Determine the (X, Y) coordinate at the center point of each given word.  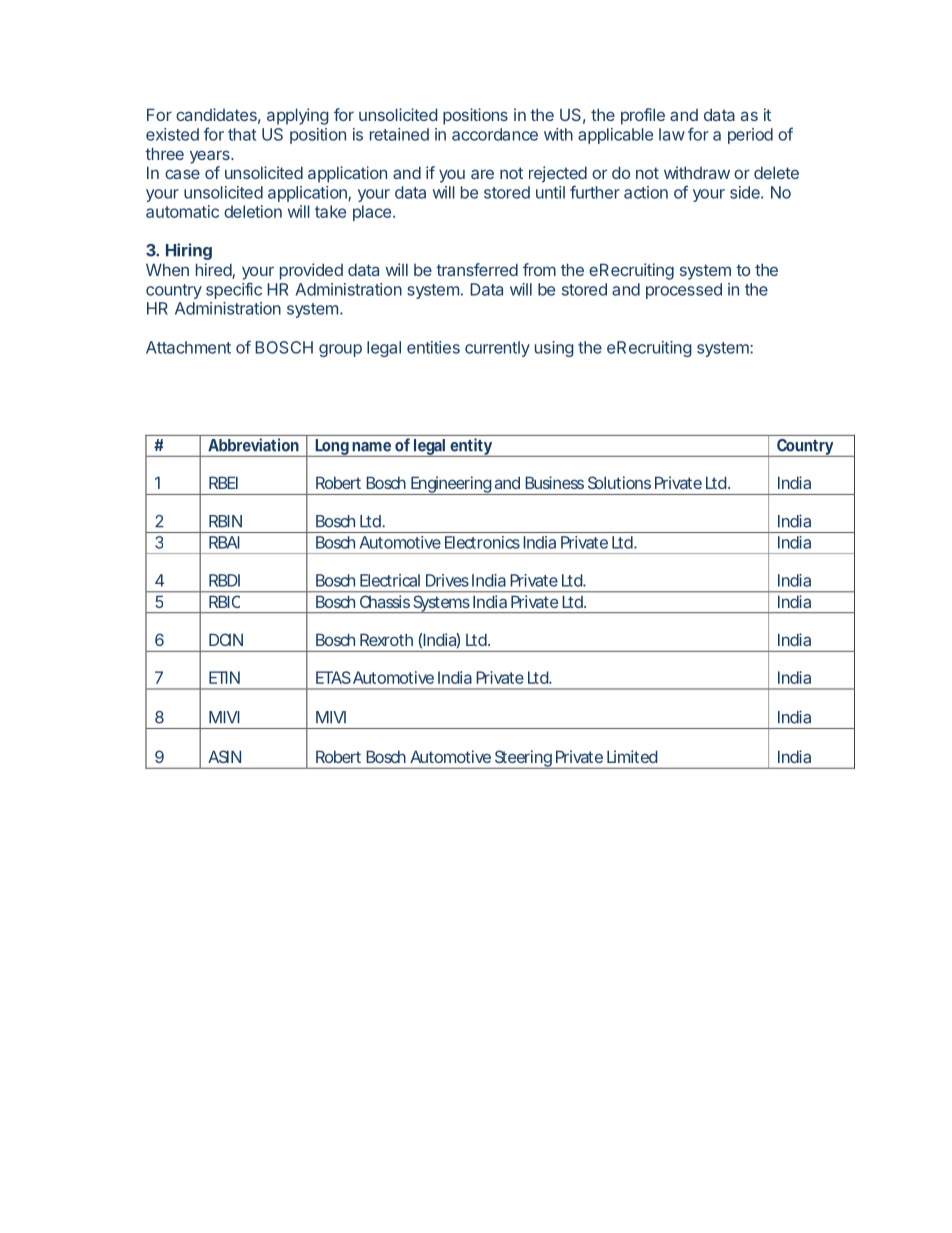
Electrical (390, 580)
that (242, 134)
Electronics (482, 542)
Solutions (619, 482)
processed (684, 291)
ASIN (224, 756)
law (672, 134)
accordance (495, 134)
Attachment (188, 347)
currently (497, 349)
